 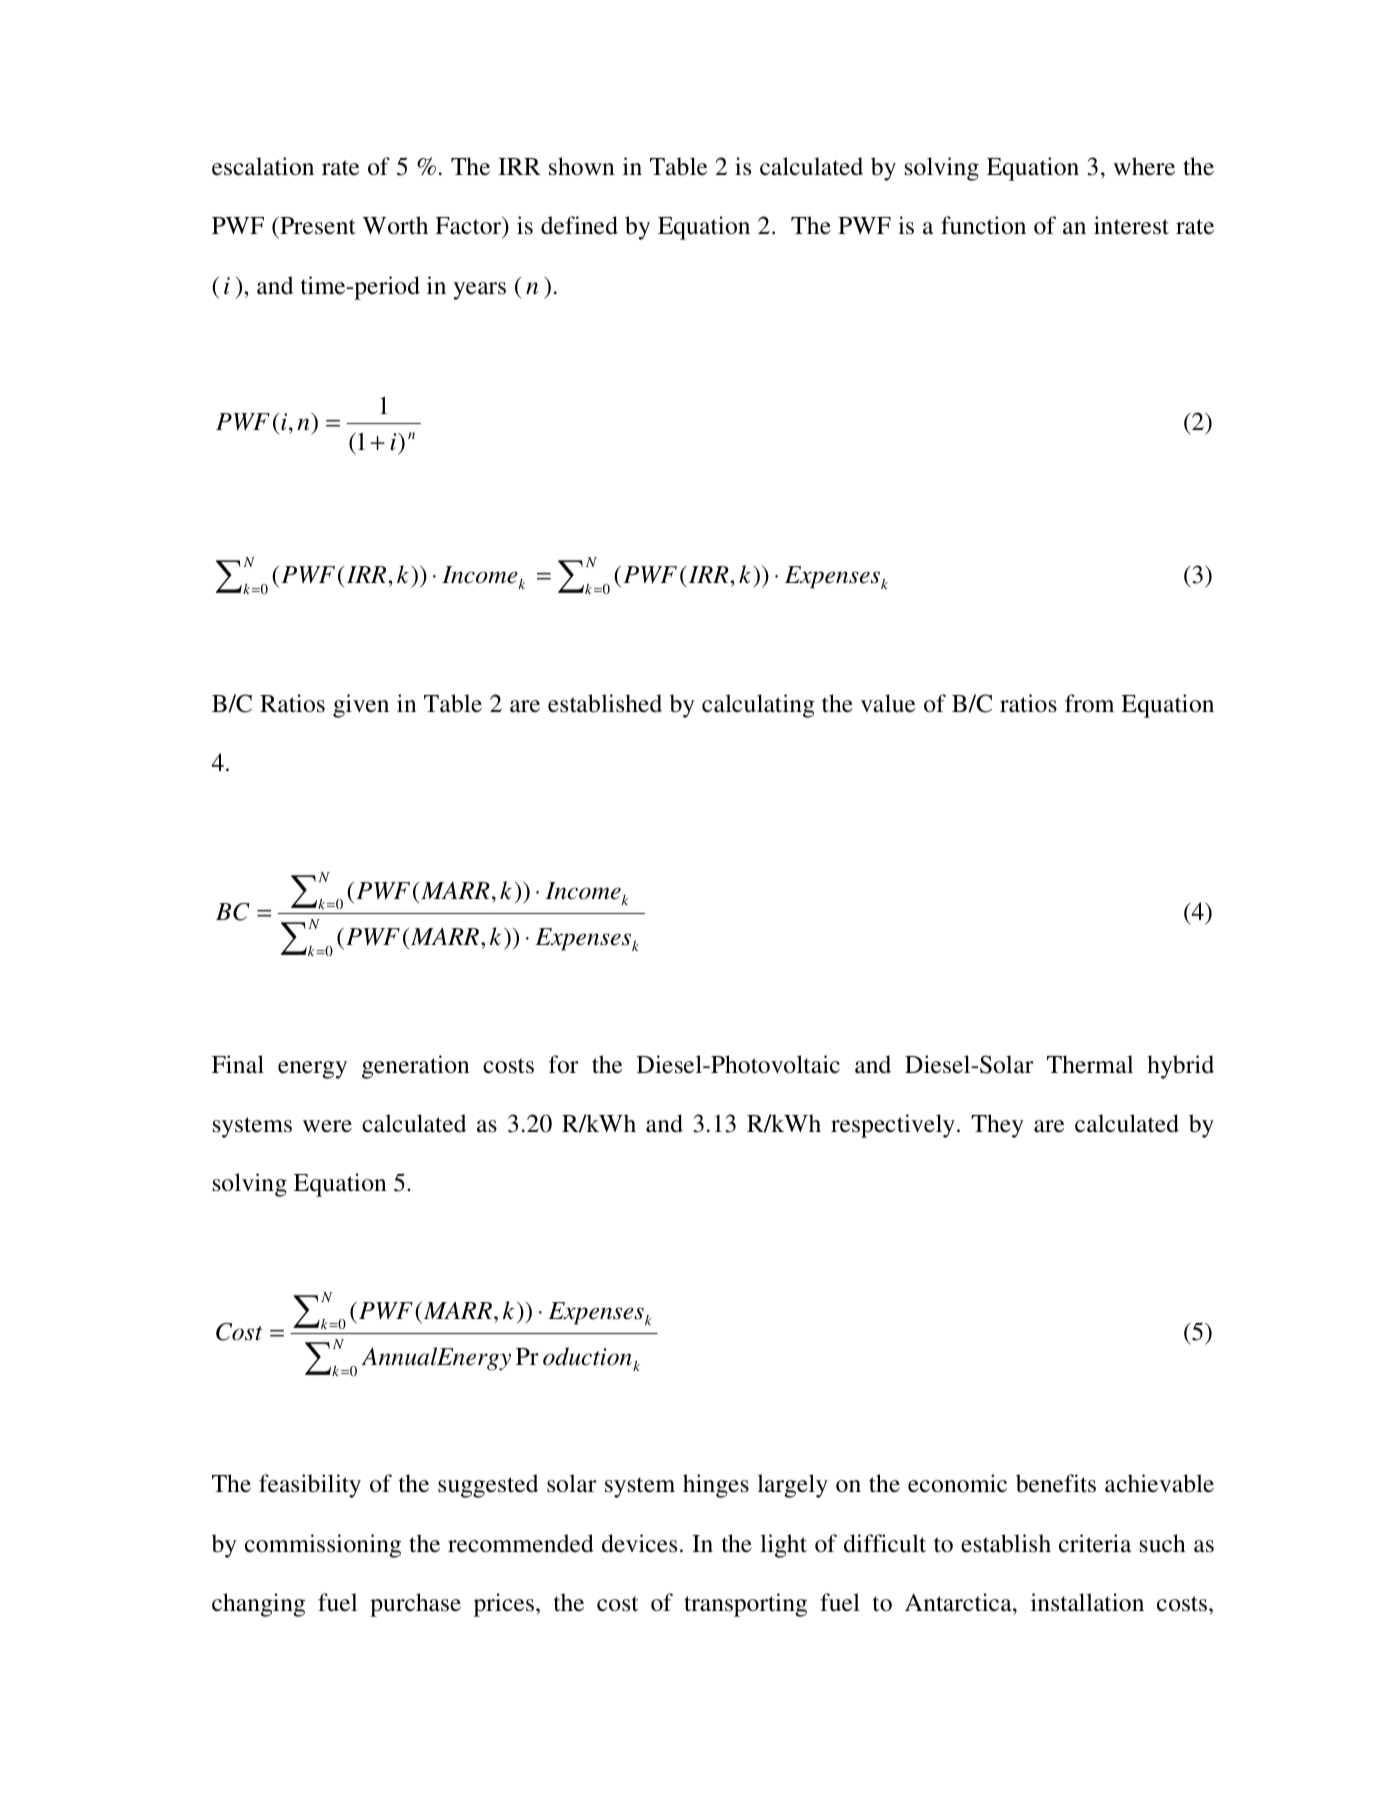 I want to click on for, so click(x=564, y=1064).
